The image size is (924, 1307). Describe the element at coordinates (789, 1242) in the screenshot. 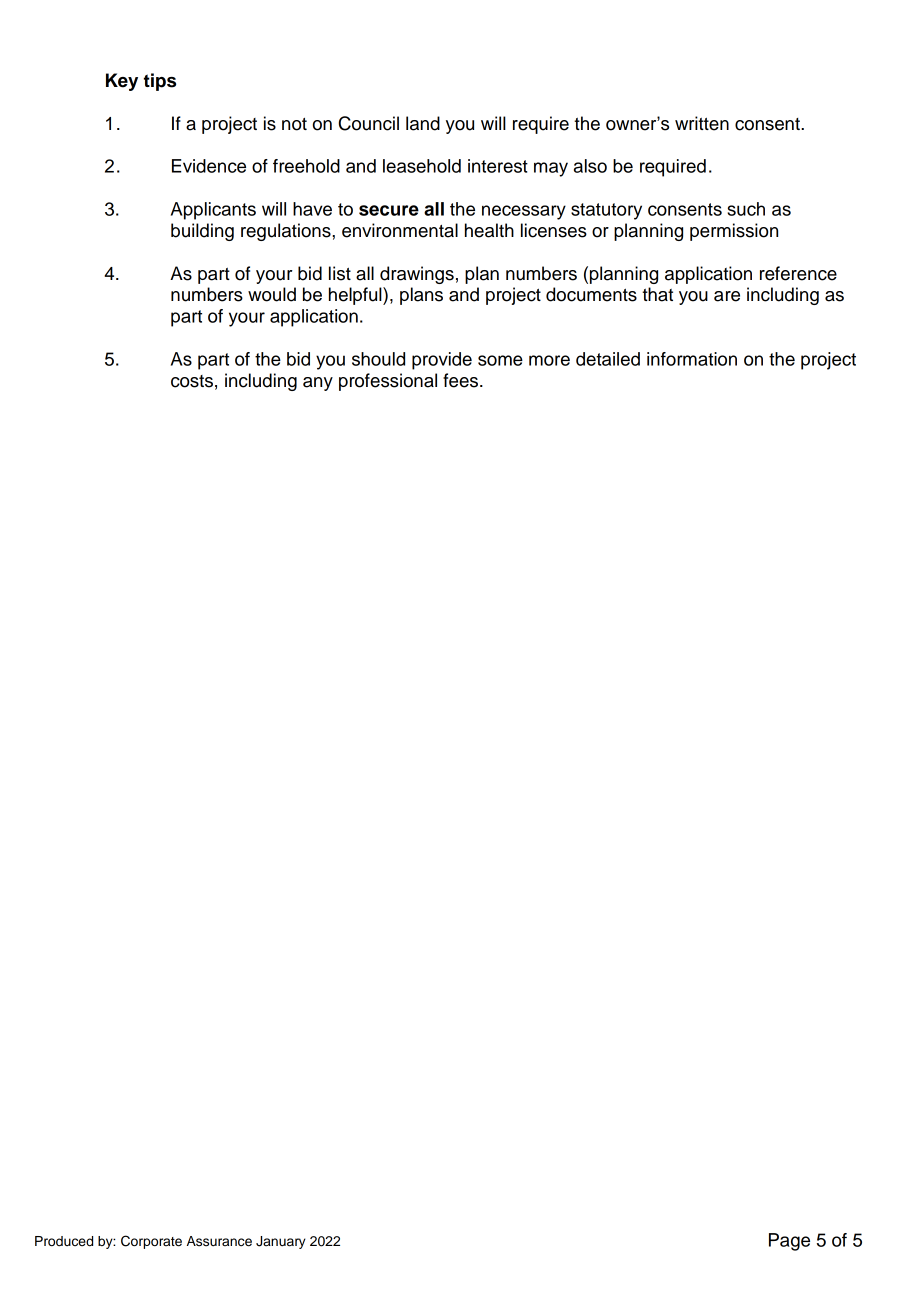

I see `Page` at that location.
